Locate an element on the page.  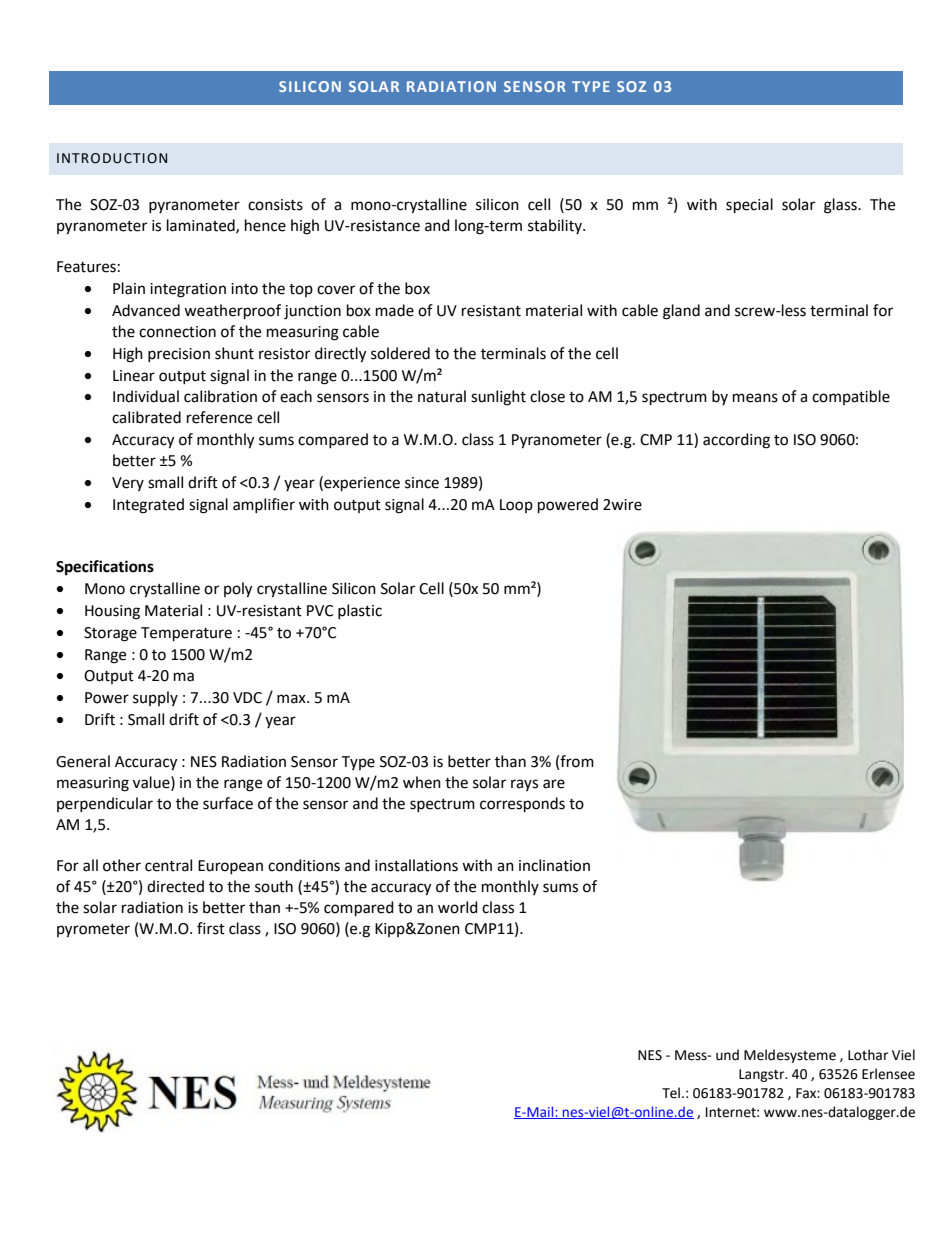
Individual is located at coordinates (146, 396).
